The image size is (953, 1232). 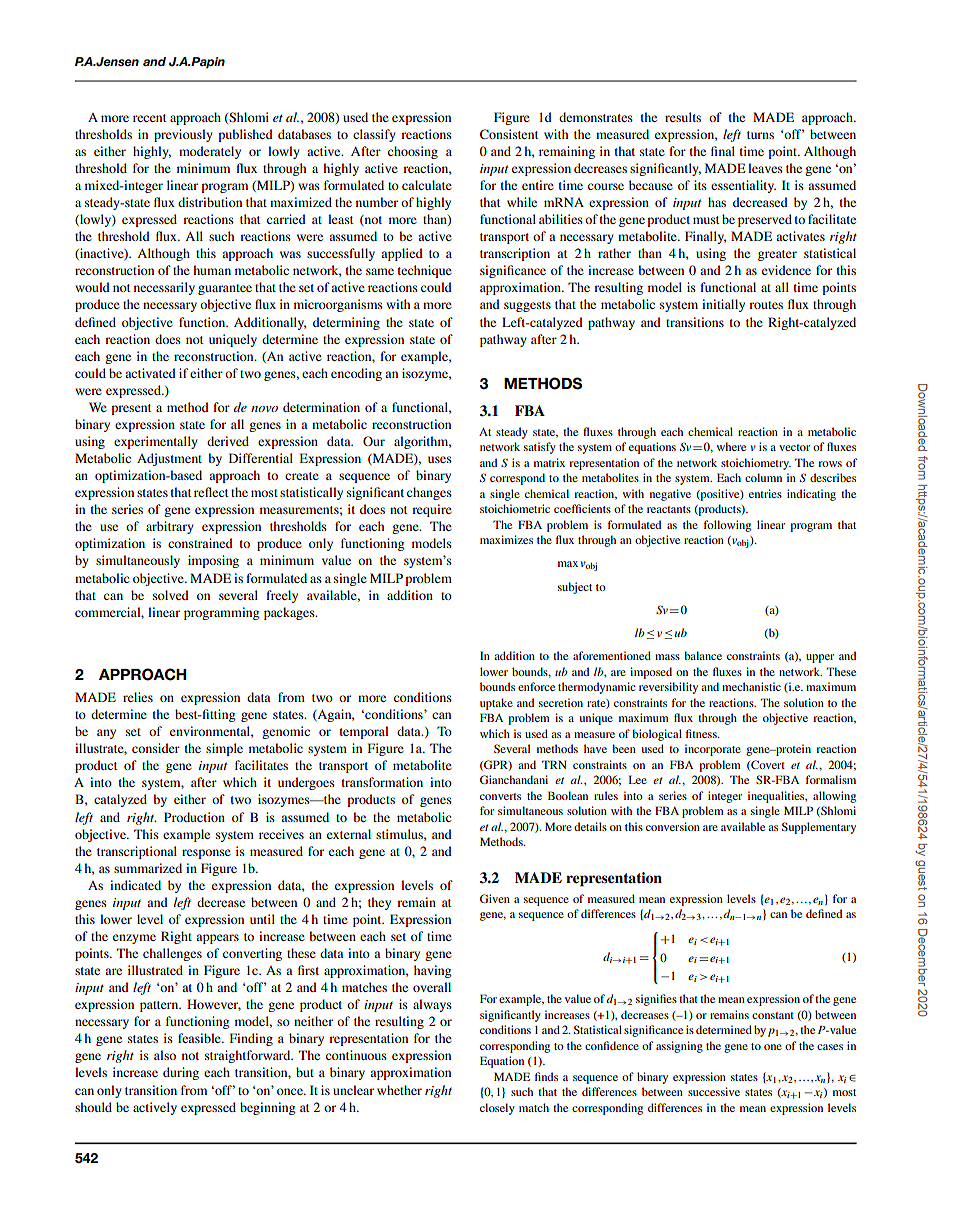 I want to click on fitness, so click(x=702, y=733).
